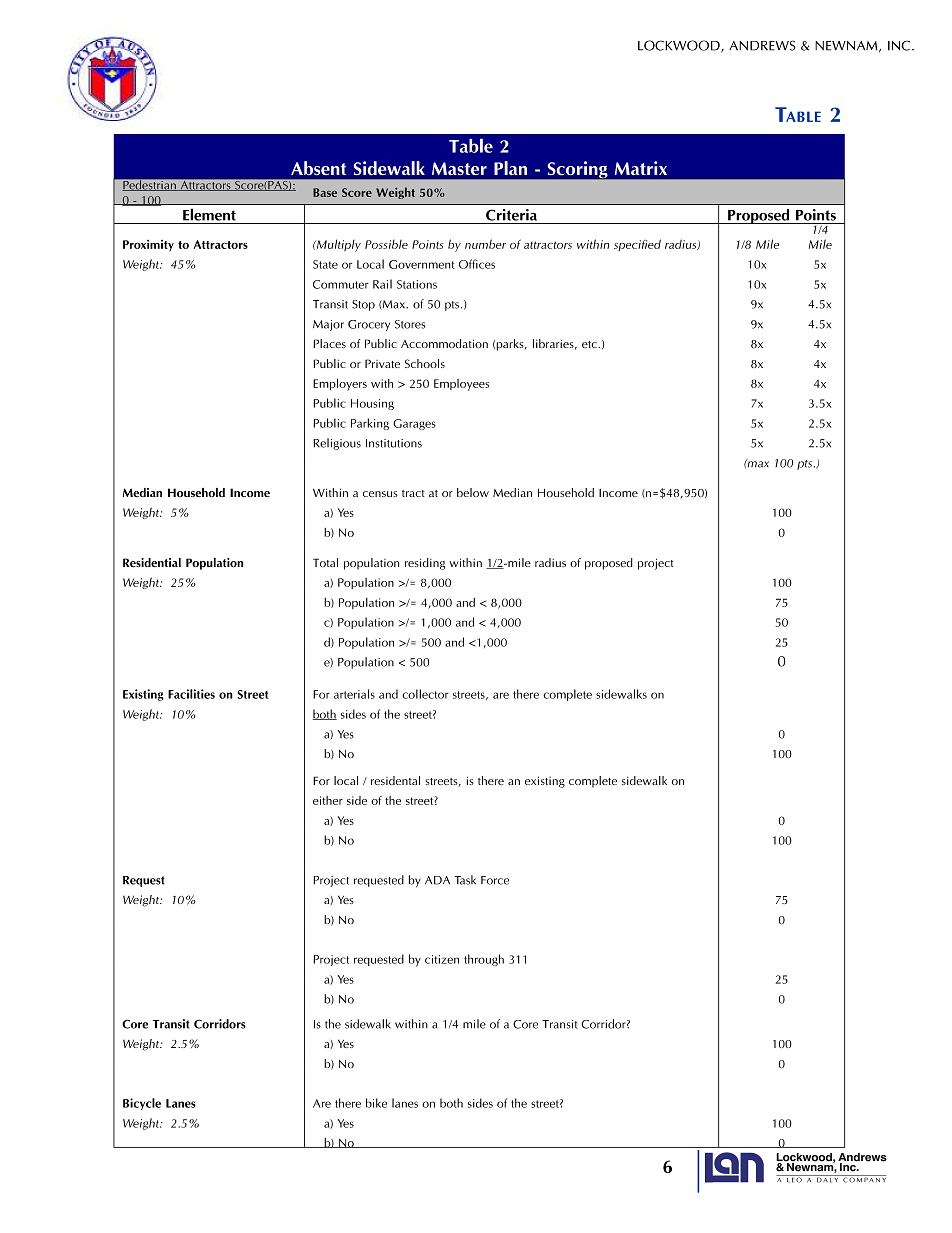 The image size is (952, 1233). I want to click on etc, so click(590, 344).
